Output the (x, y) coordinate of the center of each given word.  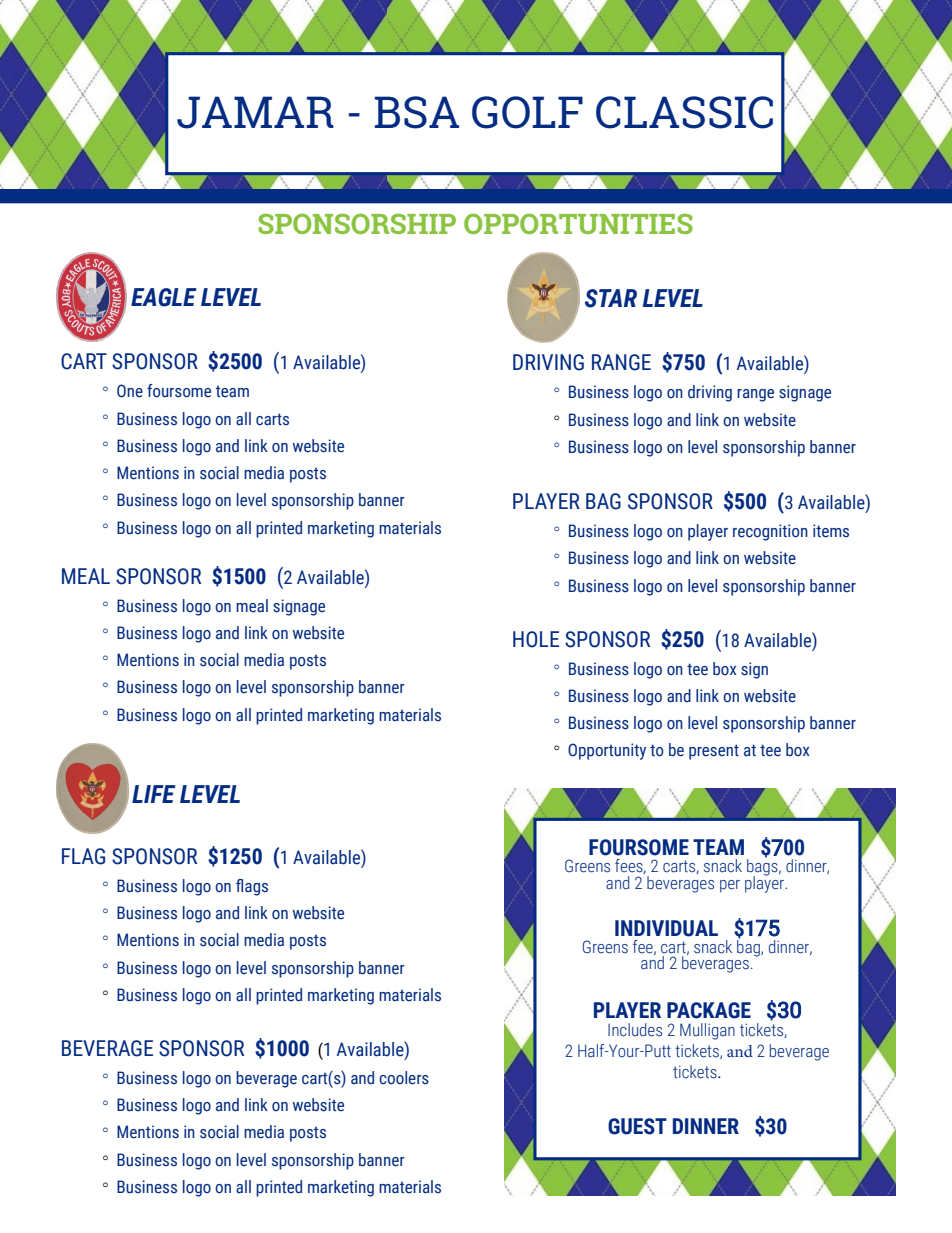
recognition (770, 532)
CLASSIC (684, 112)
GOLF (527, 112)
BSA (416, 112)
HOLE (536, 639)
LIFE (154, 794)
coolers (404, 1078)
